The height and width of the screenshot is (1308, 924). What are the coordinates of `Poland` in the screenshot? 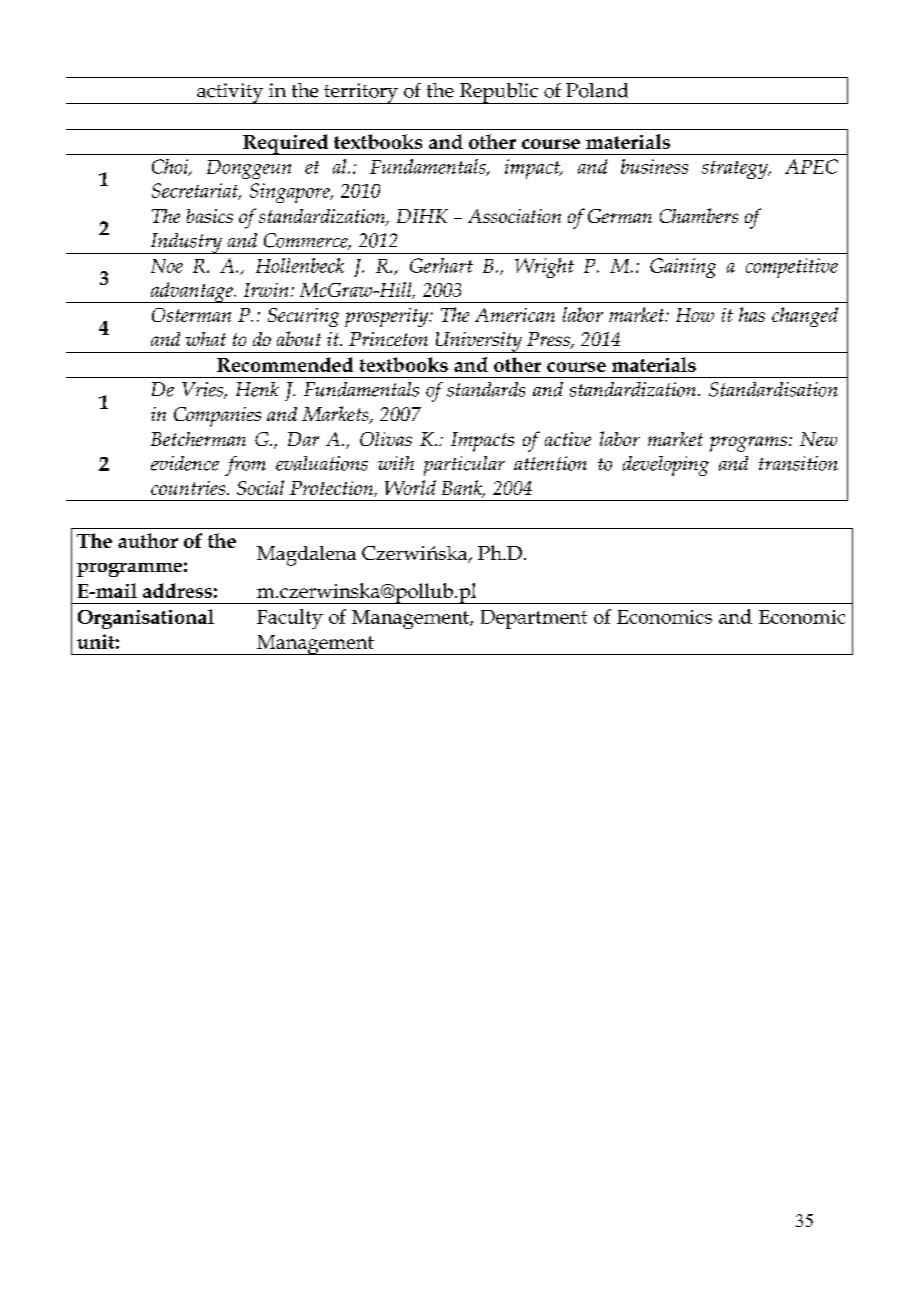 It's located at (597, 90).
